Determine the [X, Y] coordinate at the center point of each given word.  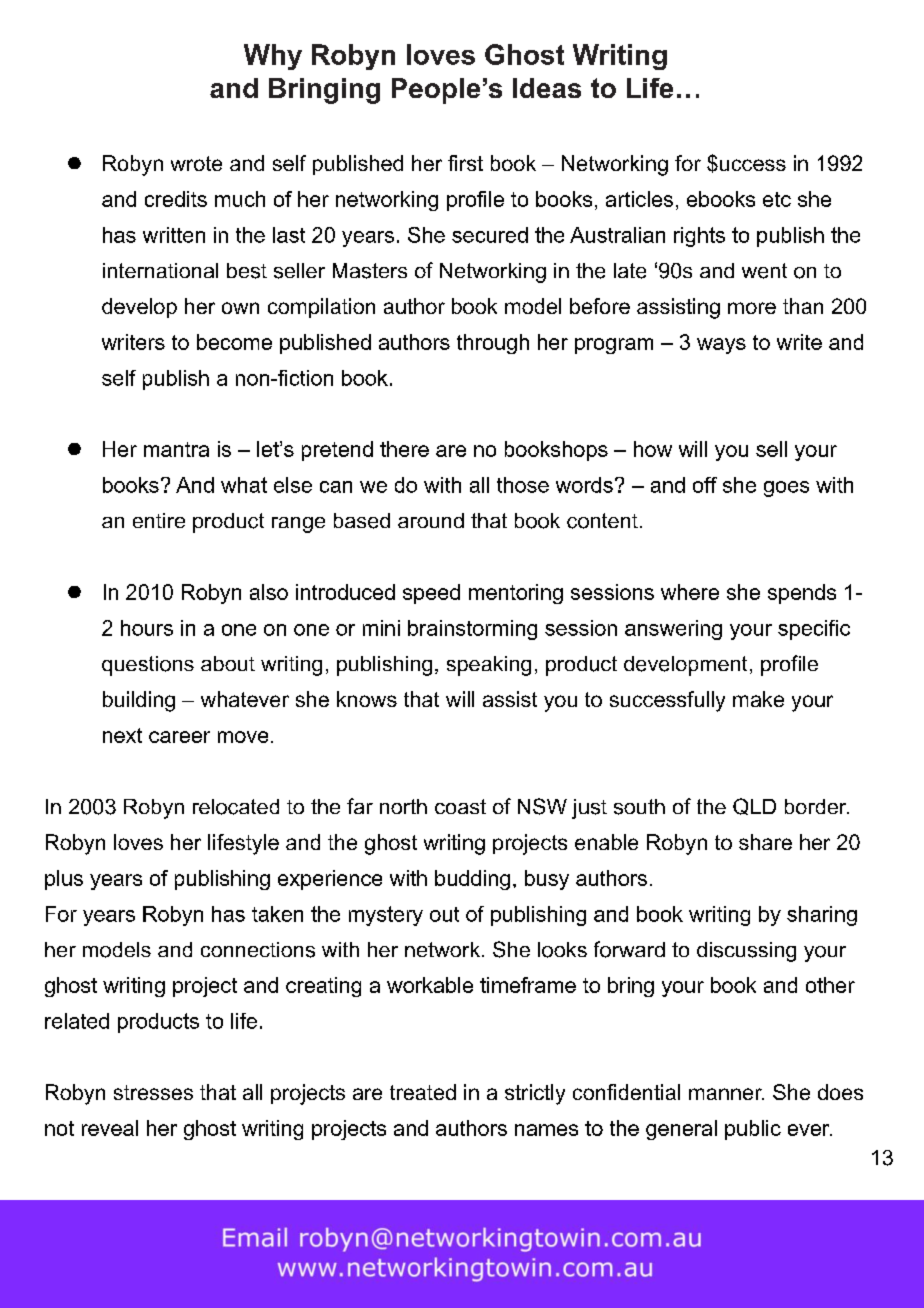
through [493, 344]
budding [472, 880]
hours [147, 628]
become [234, 342]
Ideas [547, 88]
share [765, 842]
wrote [196, 163]
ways [721, 346]
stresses [153, 1092]
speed [431, 594]
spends [802, 594]
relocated [236, 807]
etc [777, 199]
